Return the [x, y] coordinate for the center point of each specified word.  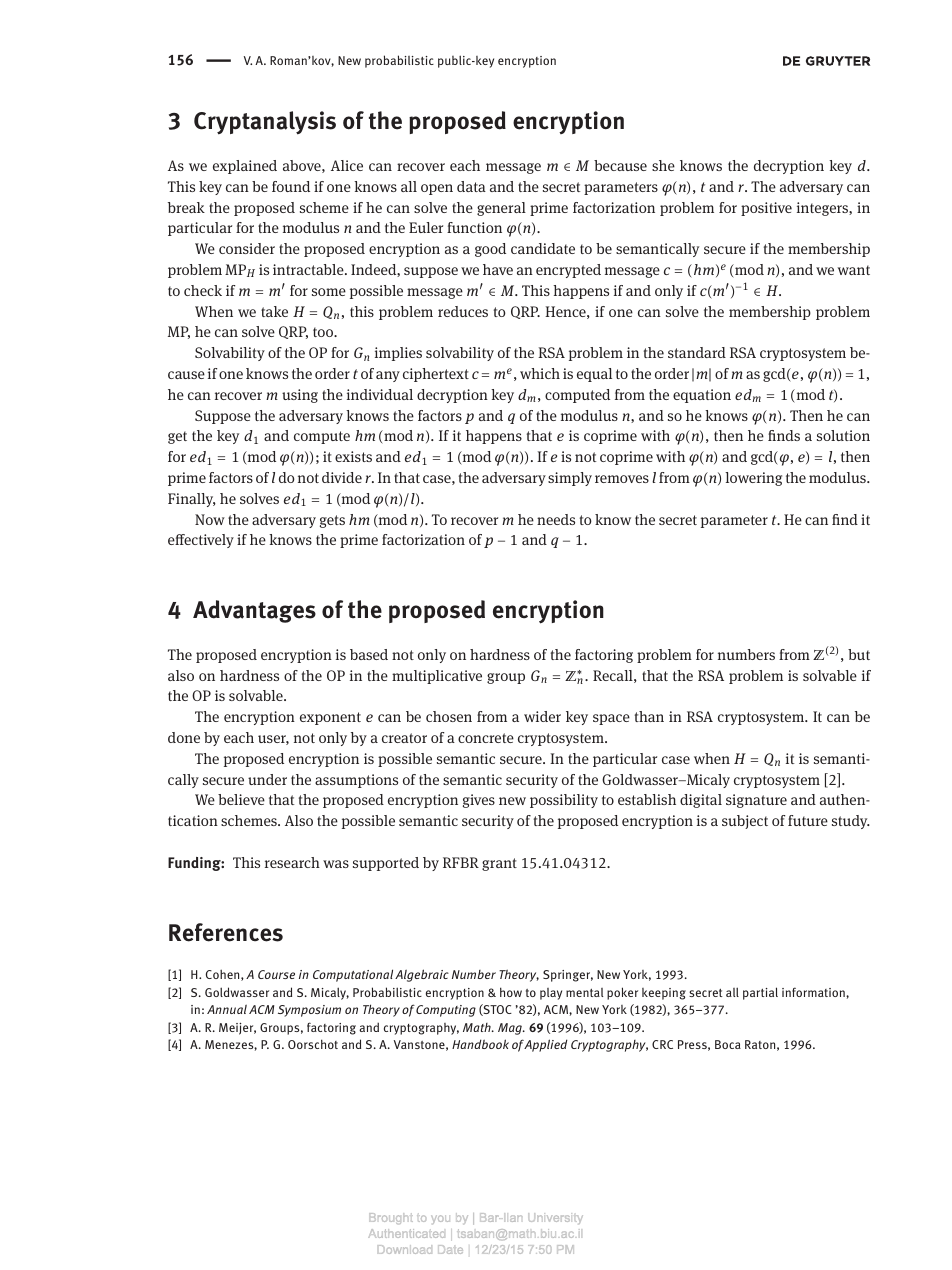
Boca [728, 1044]
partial [760, 993]
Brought [391, 1218]
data [471, 186]
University [555, 1218]
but [859, 654]
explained [245, 167]
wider [542, 716]
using [300, 396]
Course [276, 974]
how [511, 992]
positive [766, 209]
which [540, 373]
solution [843, 435]
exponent [330, 718]
